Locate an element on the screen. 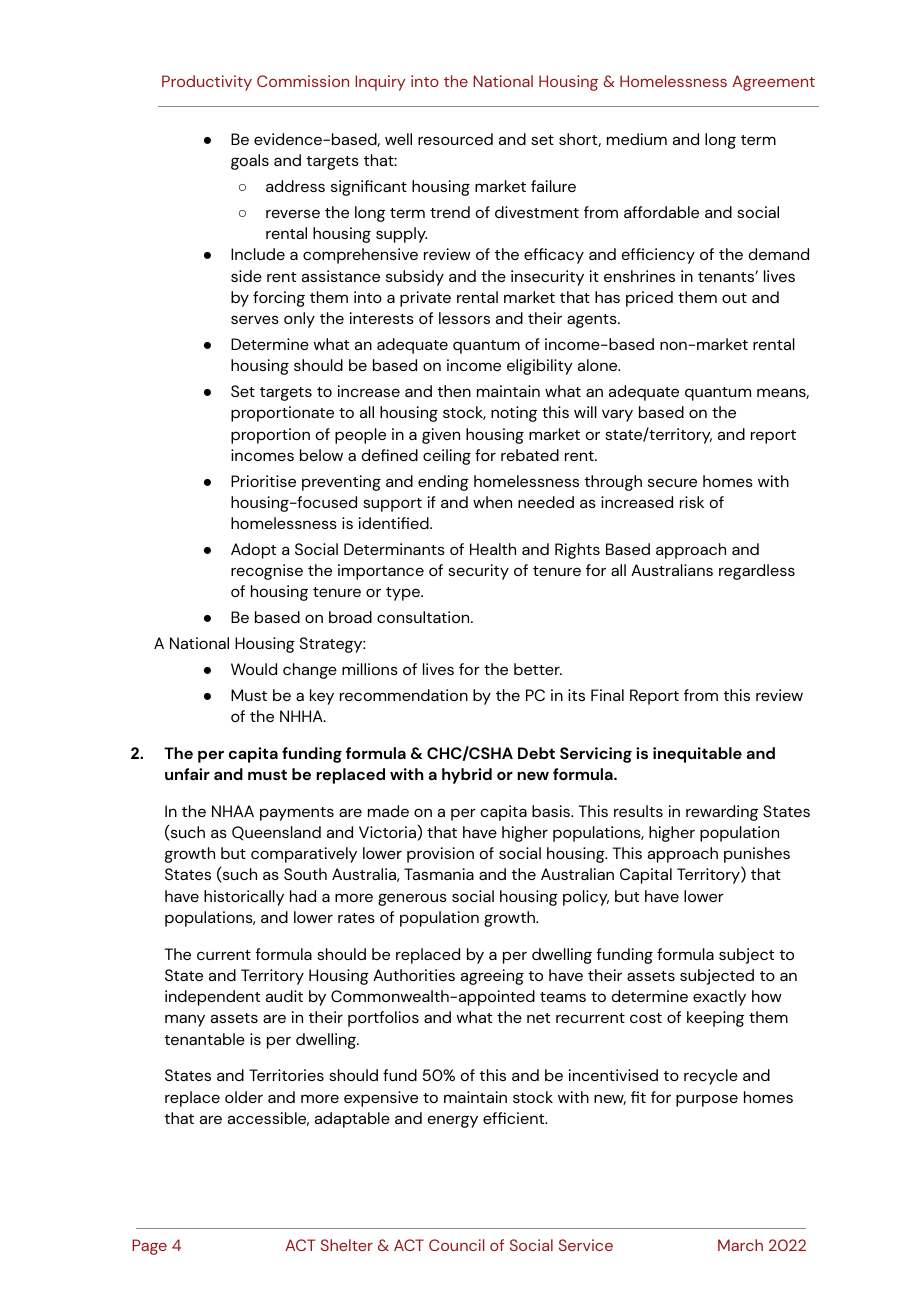  resourced is located at coordinates (455, 139).
